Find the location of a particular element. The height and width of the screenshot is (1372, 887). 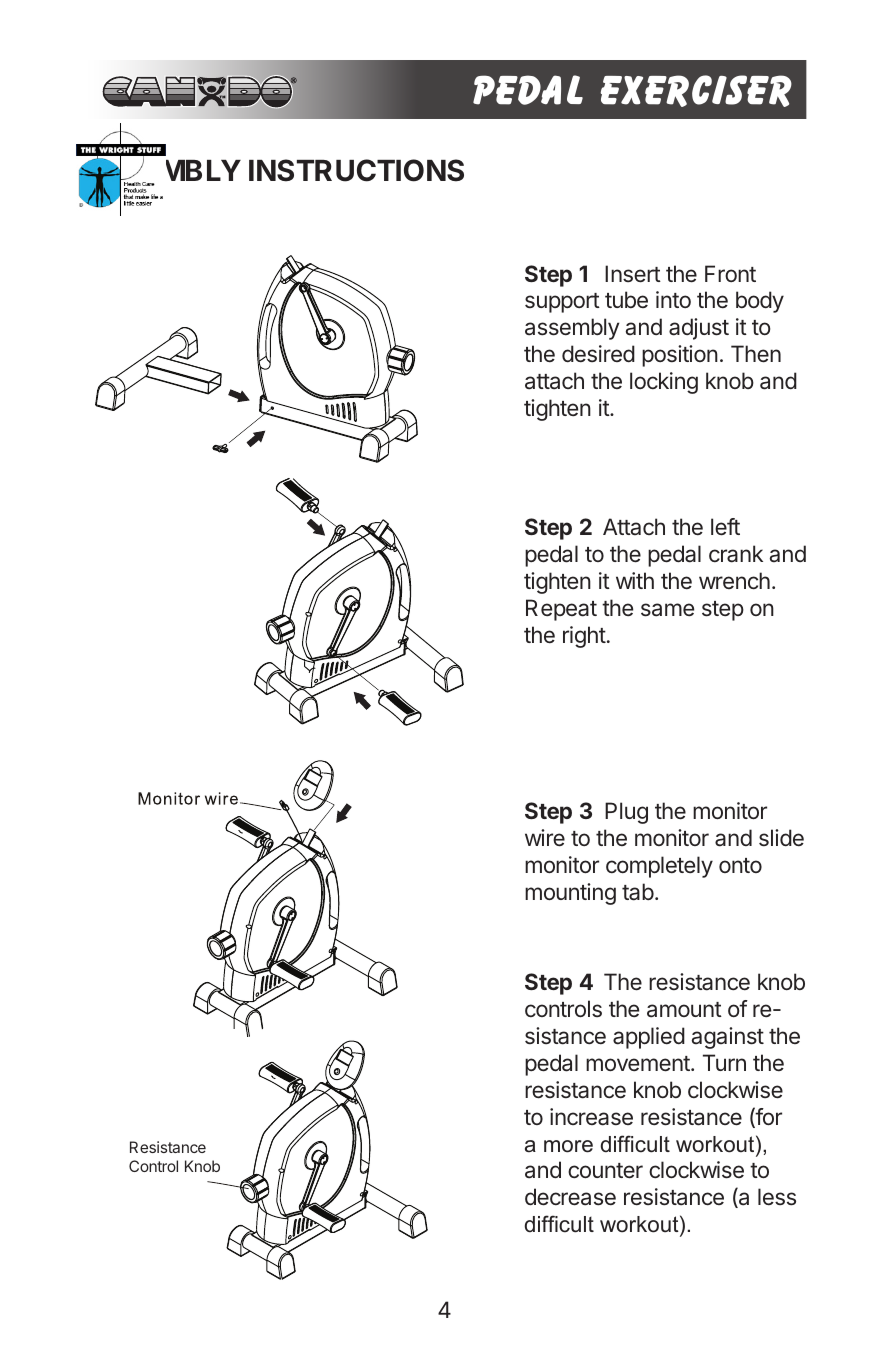

Repeat is located at coordinates (561, 610).
